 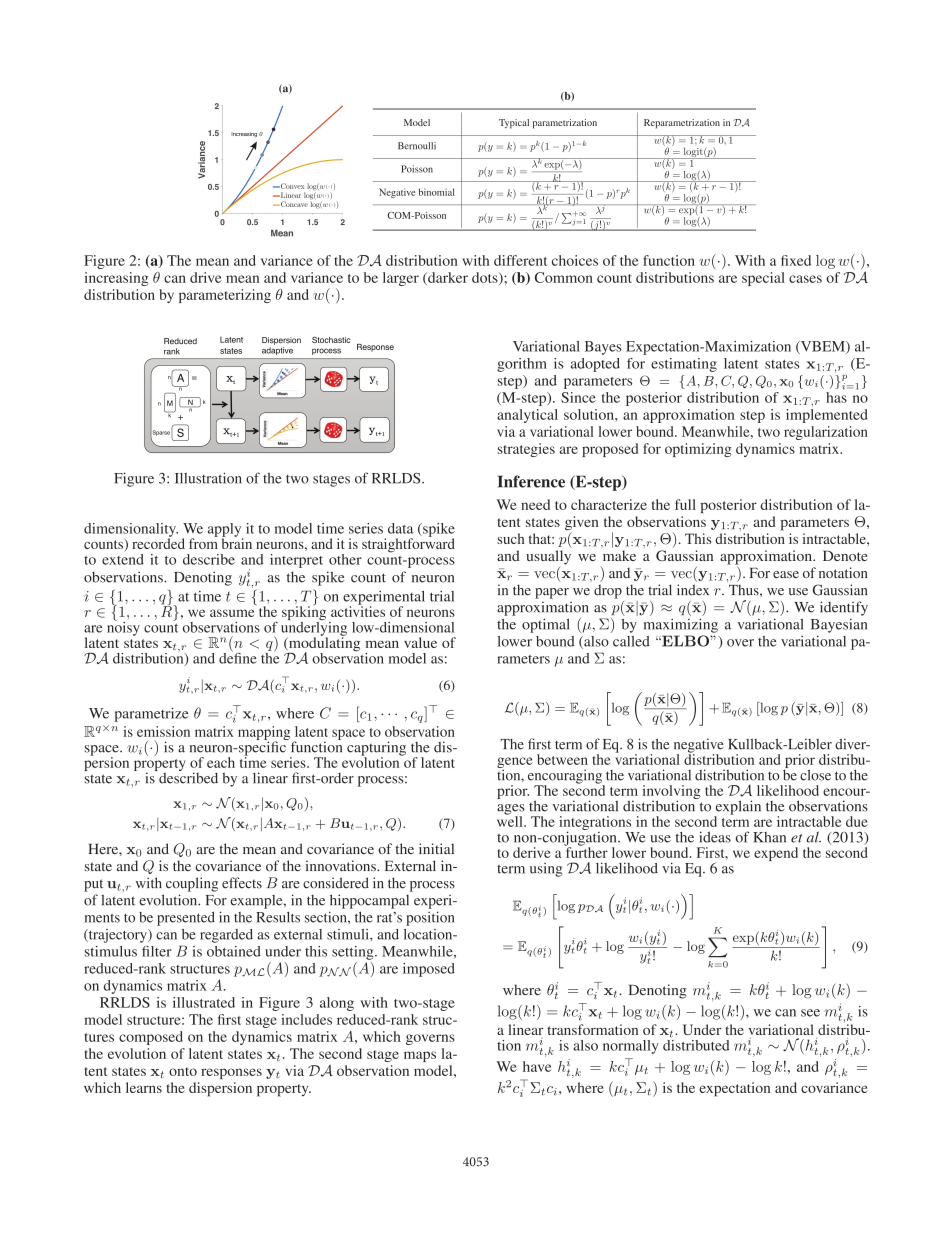 What do you see at coordinates (526, 450) in the image?
I see `strategies` at bounding box center [526, 450].
